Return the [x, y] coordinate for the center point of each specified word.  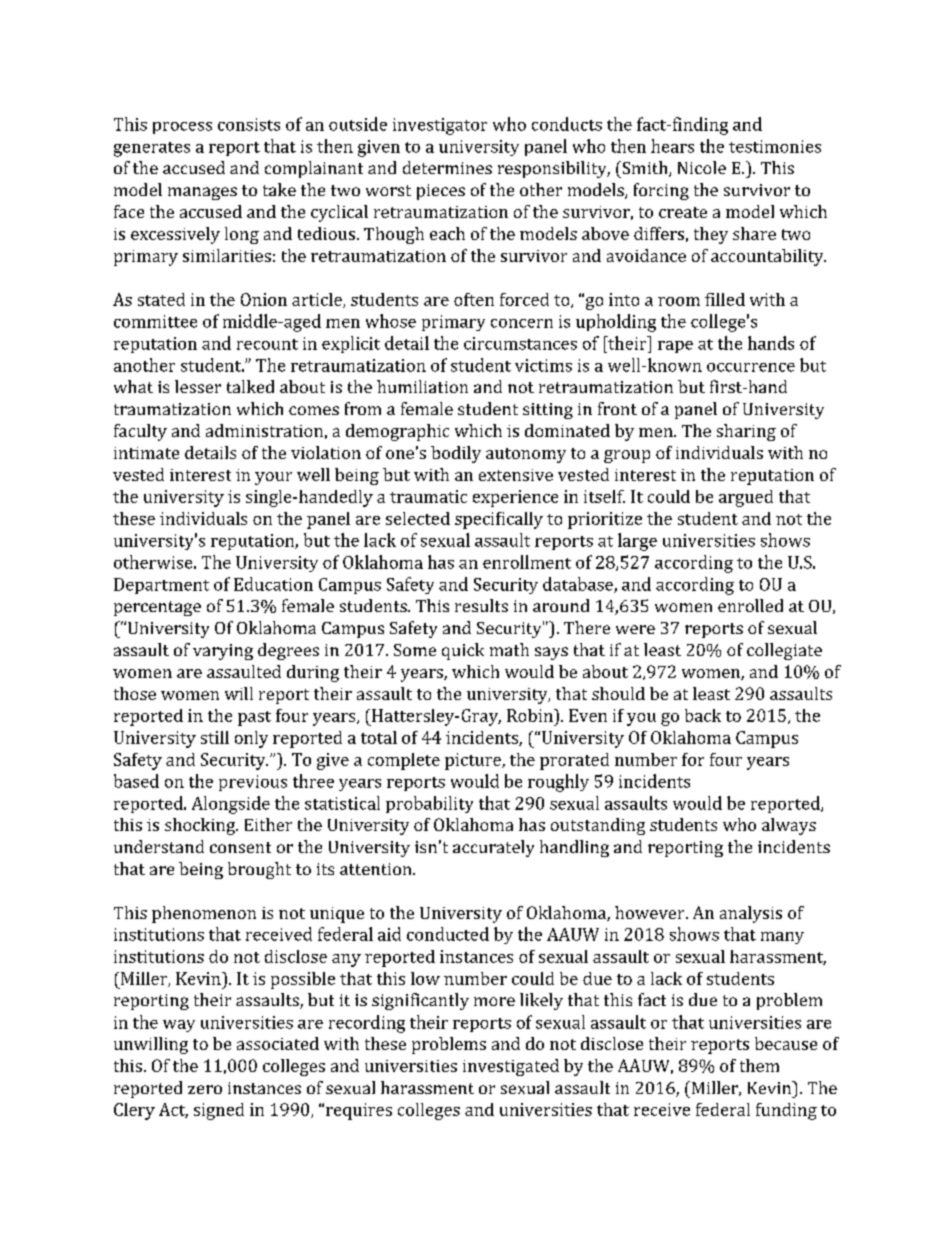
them [759, 1065]
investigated [511, 1067]
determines [447, 167]
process [182, 128]
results [481, 605]
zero [205, 1089]
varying [223, 652]
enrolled [750, 605]
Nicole [702, 167]
